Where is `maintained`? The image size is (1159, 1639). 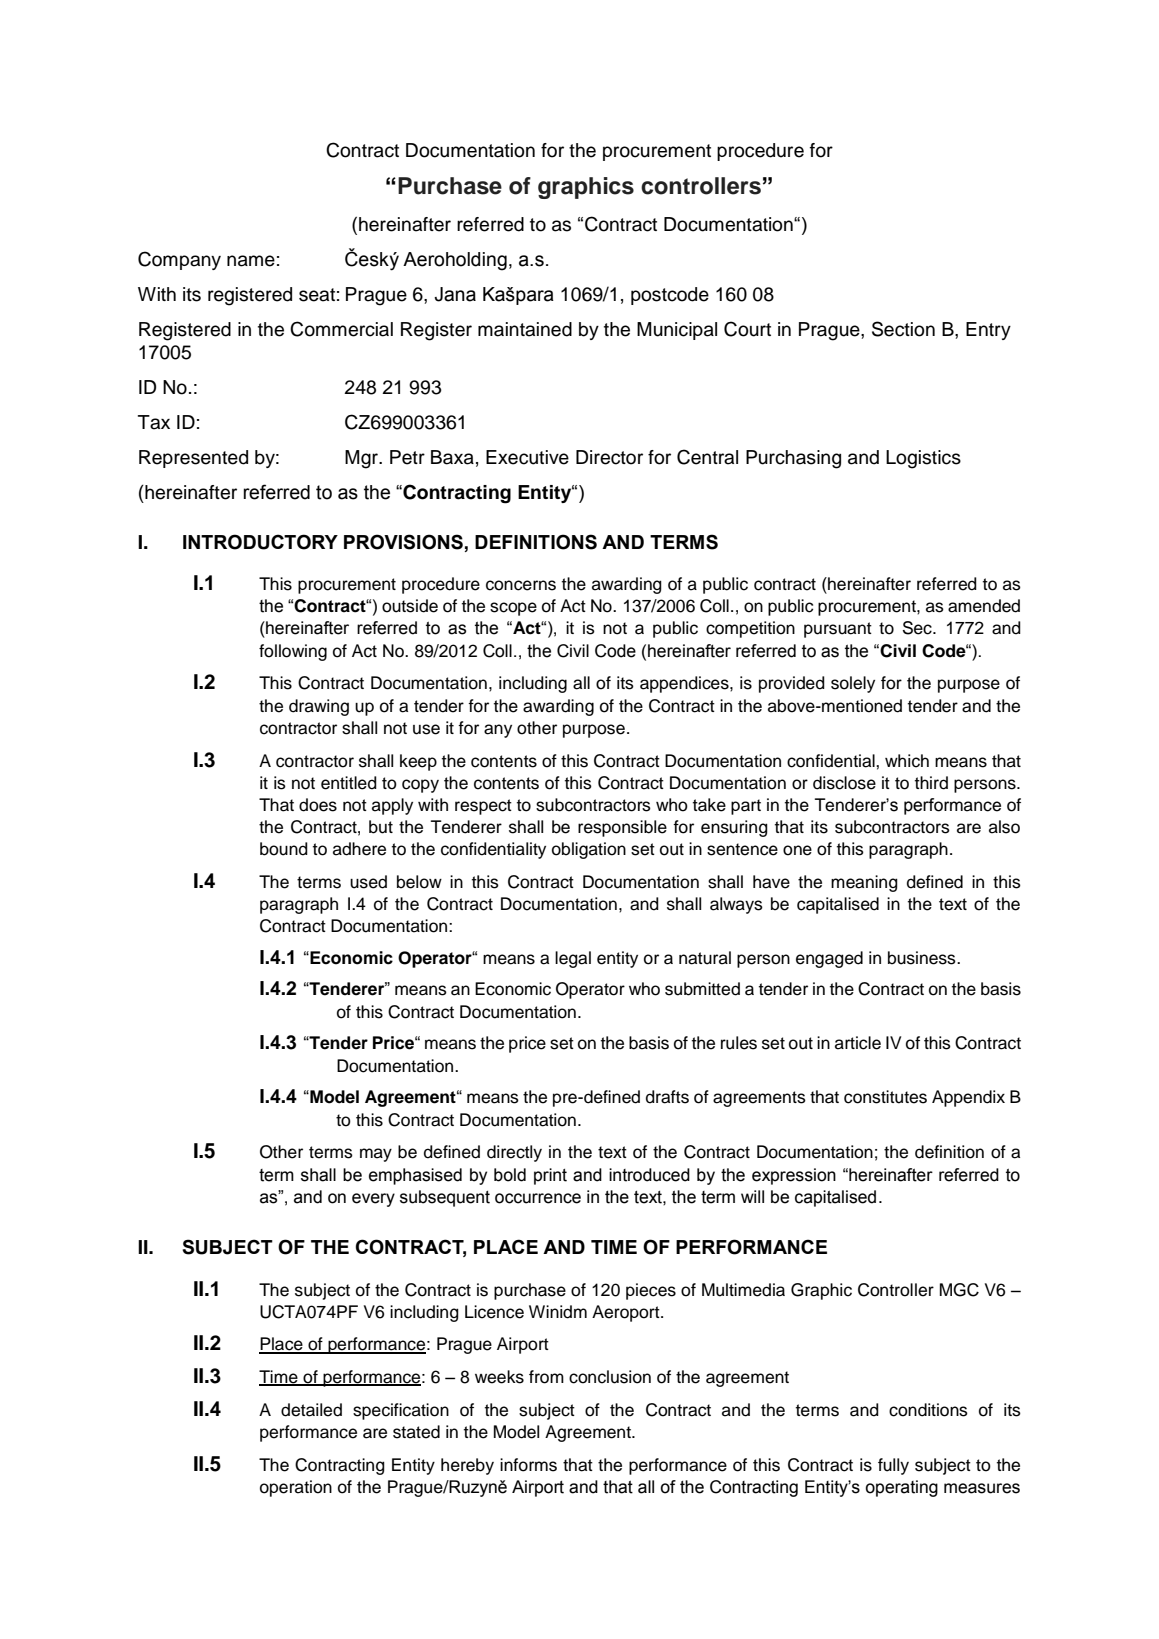
maintained is located at coordinates (525, 329).
